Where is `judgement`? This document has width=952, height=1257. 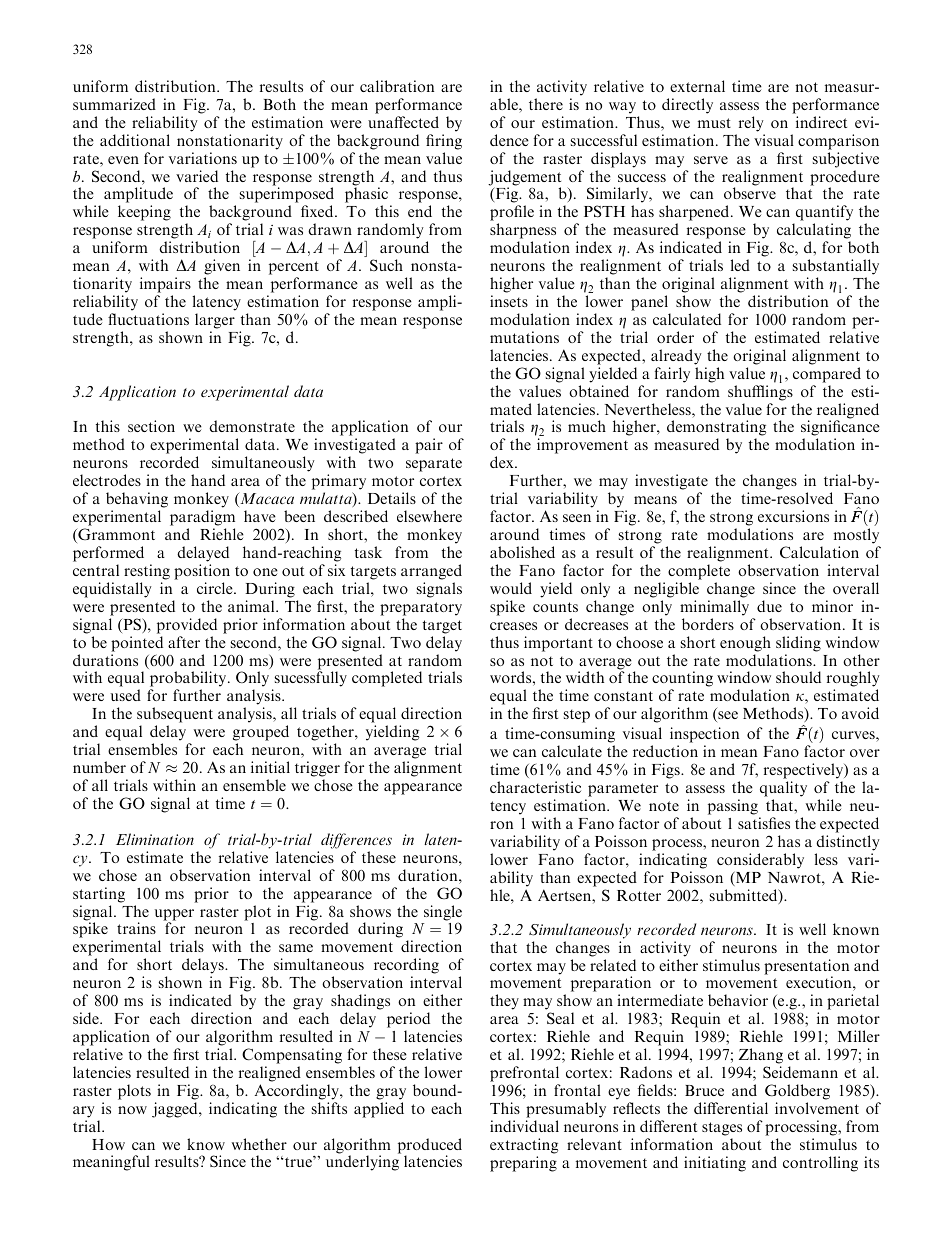 judgement is located at coordinates (524, 179).
